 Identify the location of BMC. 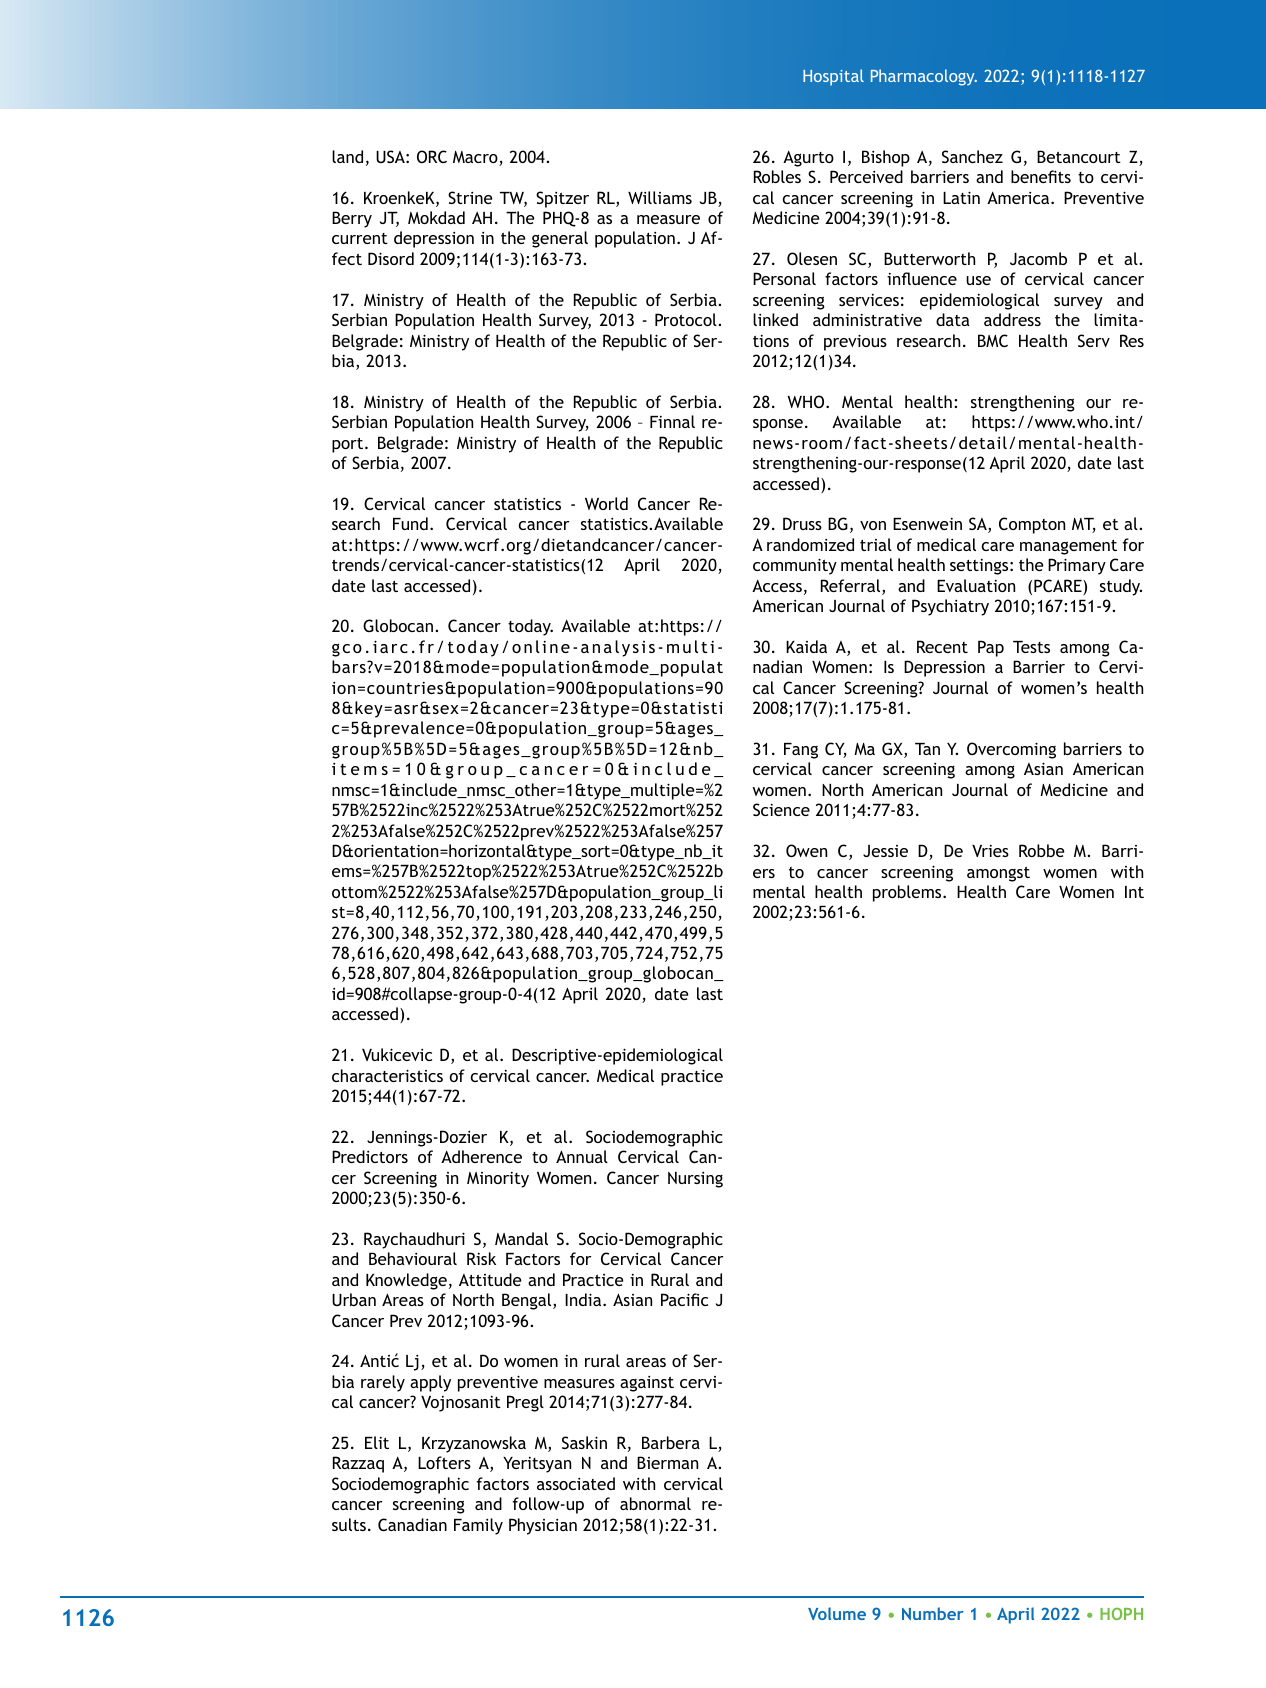
(993, 340).
